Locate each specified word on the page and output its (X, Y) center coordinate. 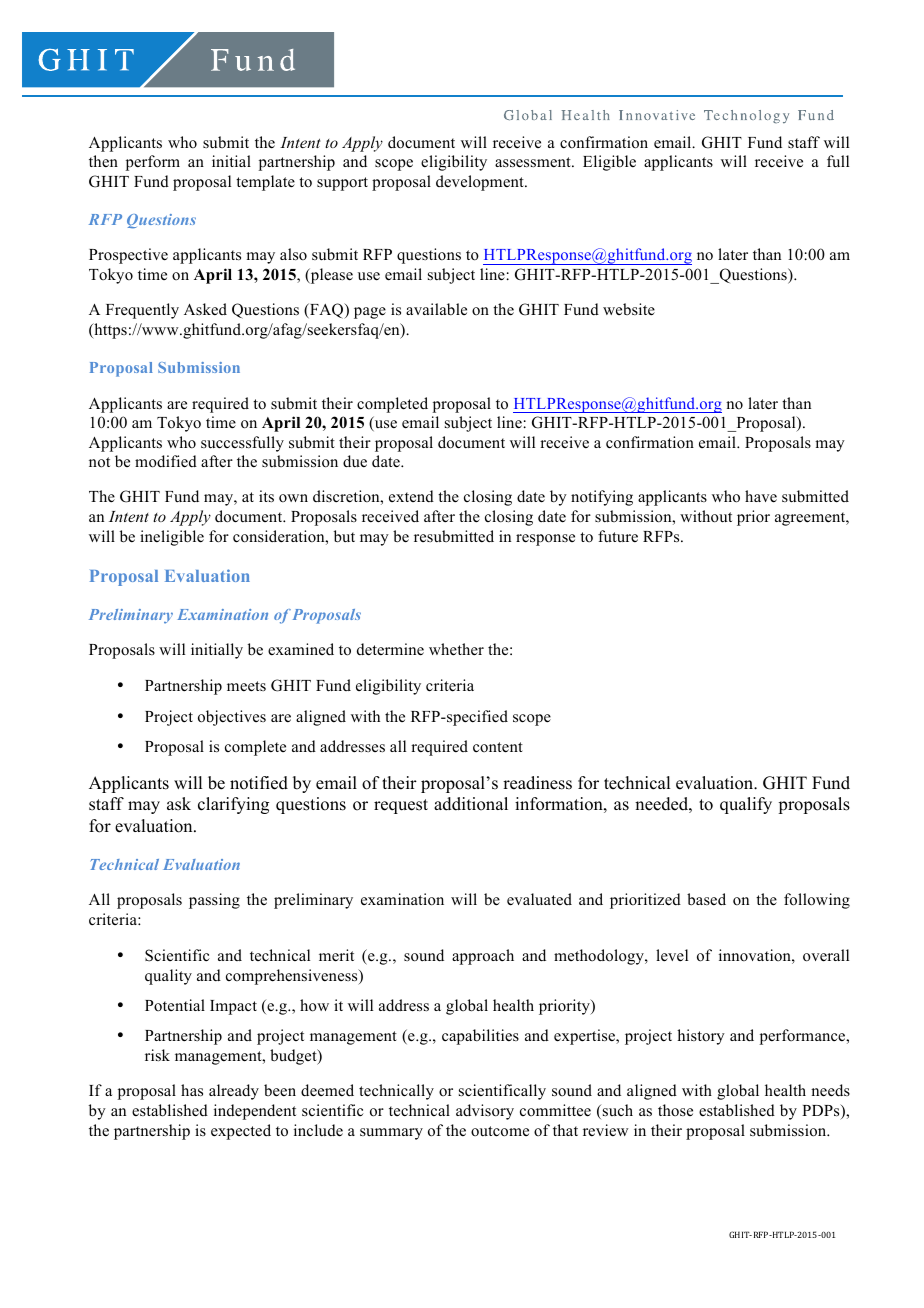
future (618, 536)
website (629, 309)
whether (456, 649)
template (265, 183)
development (481, 183)
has (192, 1090)
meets (246, 686)
